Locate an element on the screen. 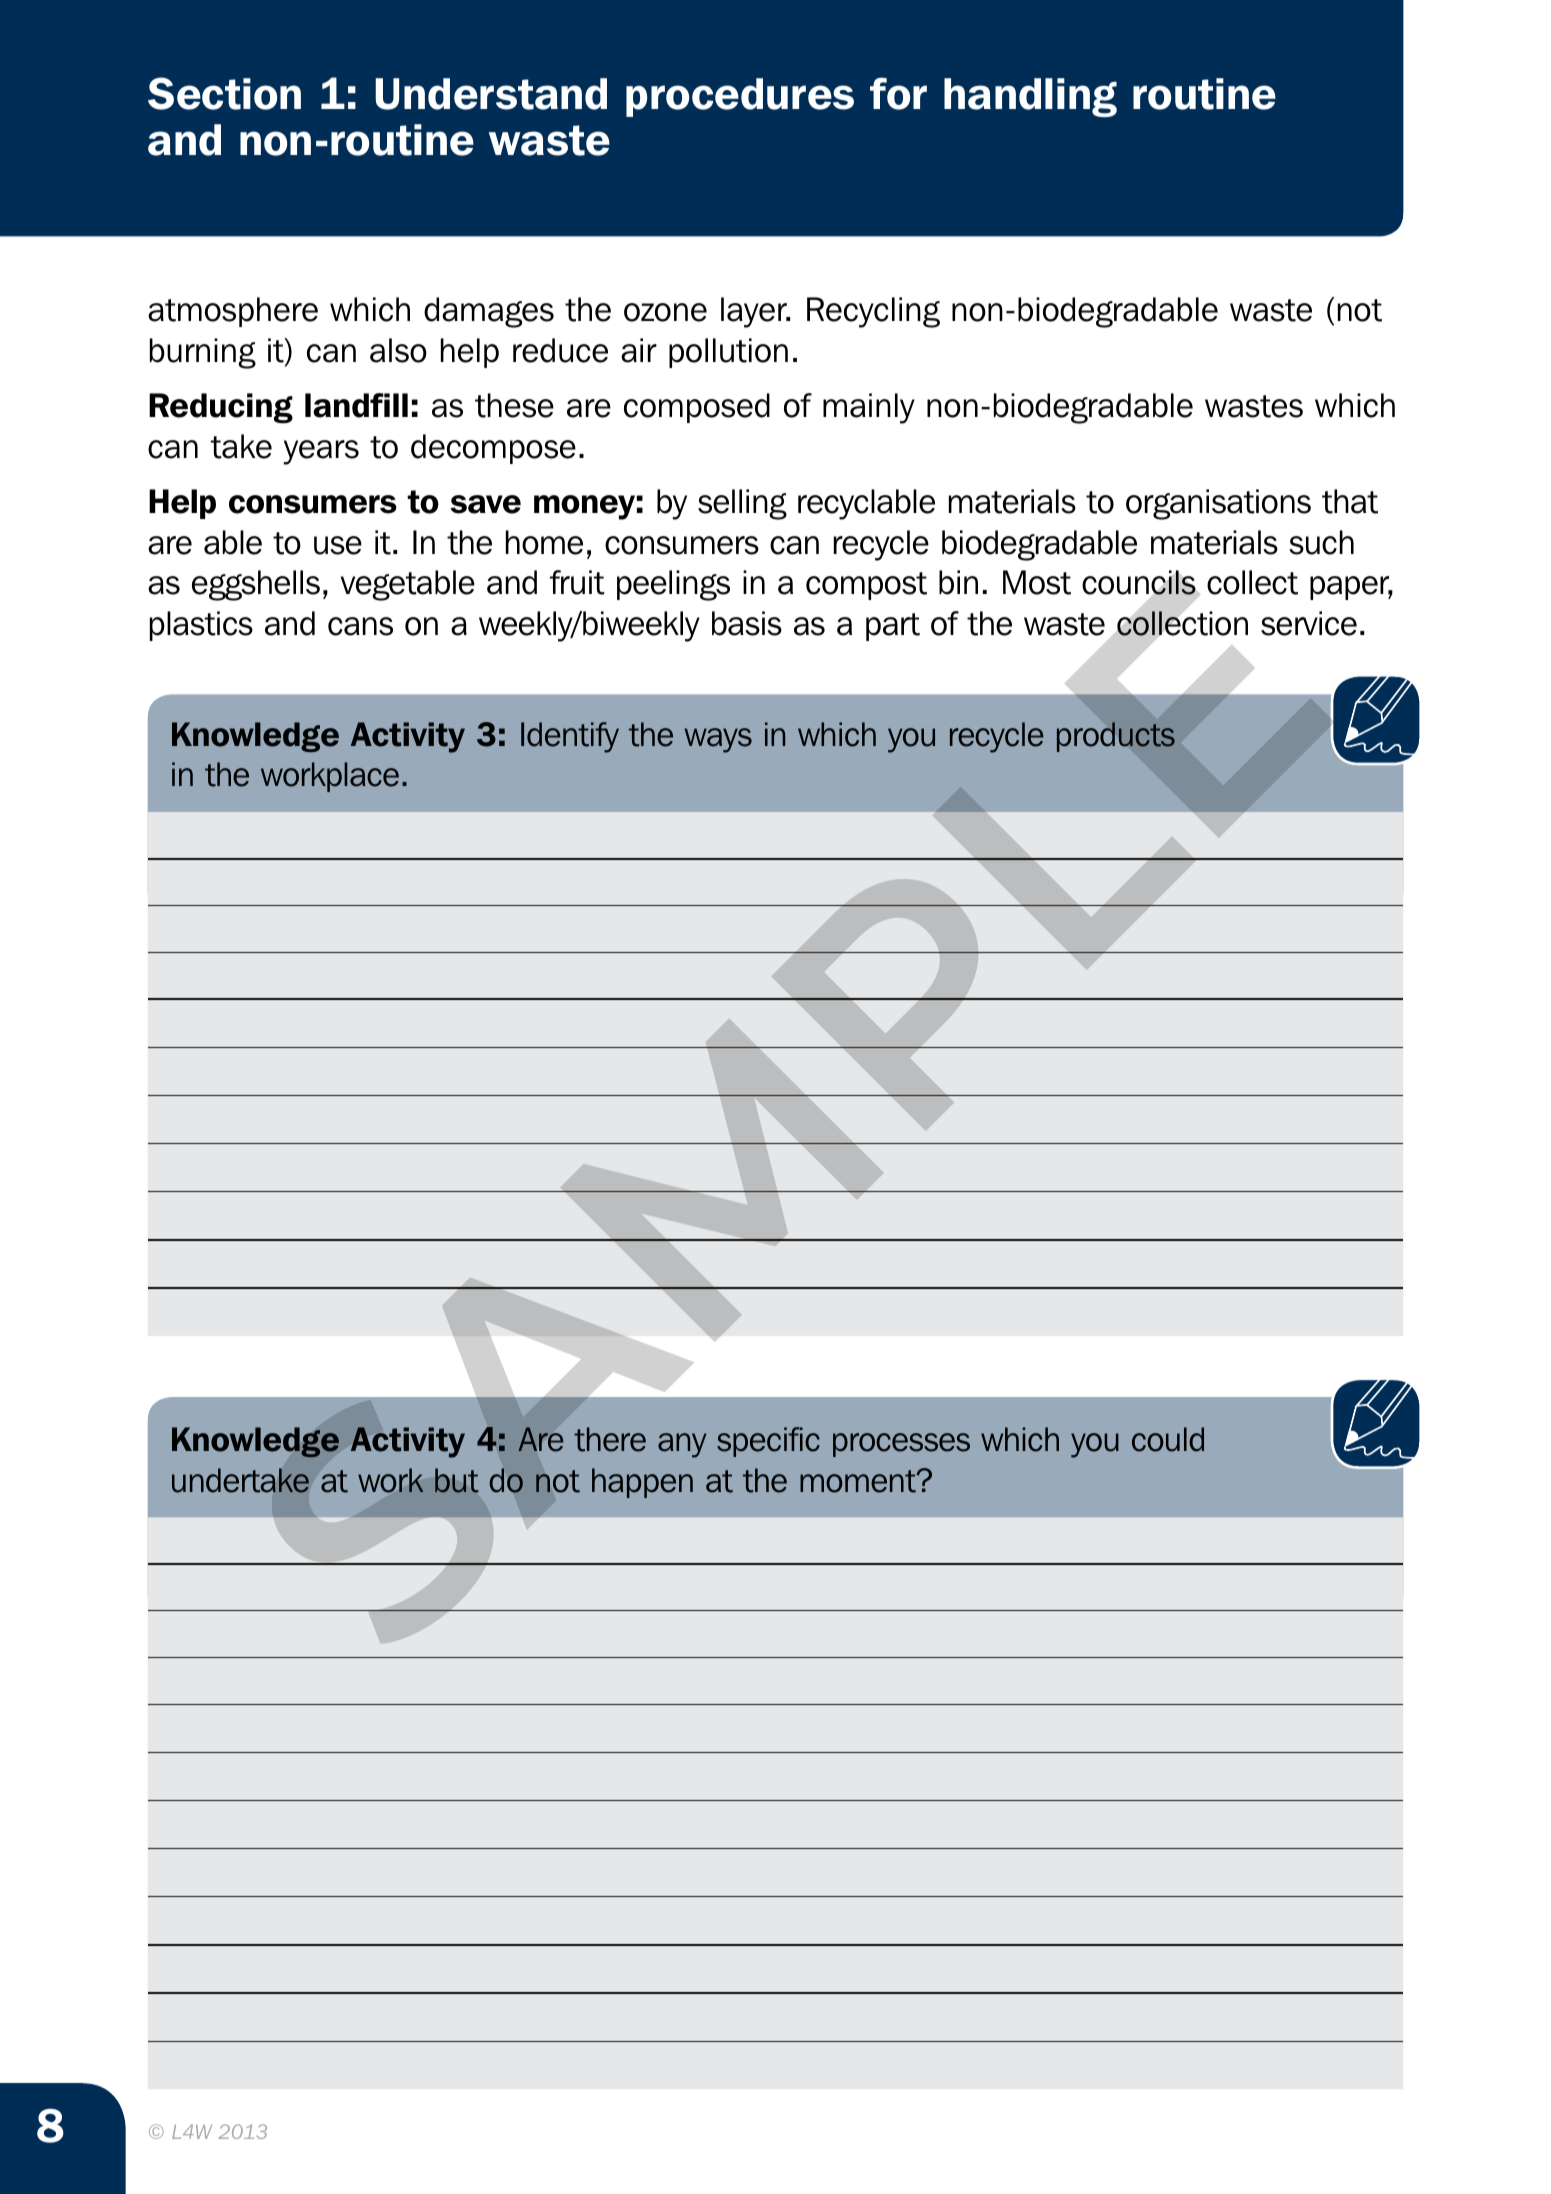 The width and height of the screenshot is (1551, 2194). Identify is located at coordinates (570, 737).
